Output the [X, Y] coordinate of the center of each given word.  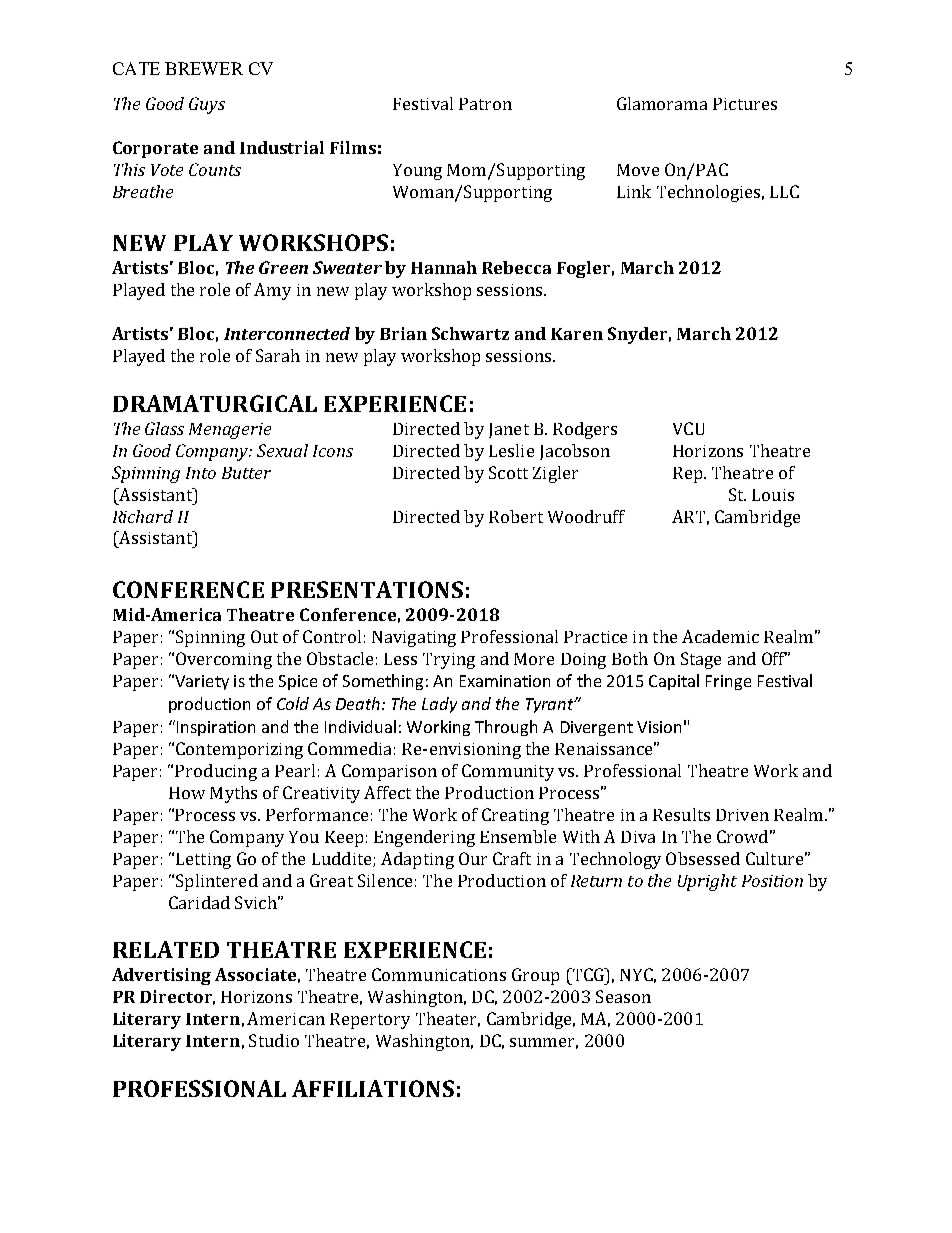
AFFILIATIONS [373, 1088]
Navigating [414, 639]
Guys [207, 105]
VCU [688, 428]
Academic [720, 636]
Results [681, 814]
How [187, 793]
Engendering [424, 838]
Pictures [745, 104]
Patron [485, 104]
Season [623, 996]
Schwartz [470, 333]
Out [264, 636]
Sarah [278, 355]
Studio [274, 1040]
